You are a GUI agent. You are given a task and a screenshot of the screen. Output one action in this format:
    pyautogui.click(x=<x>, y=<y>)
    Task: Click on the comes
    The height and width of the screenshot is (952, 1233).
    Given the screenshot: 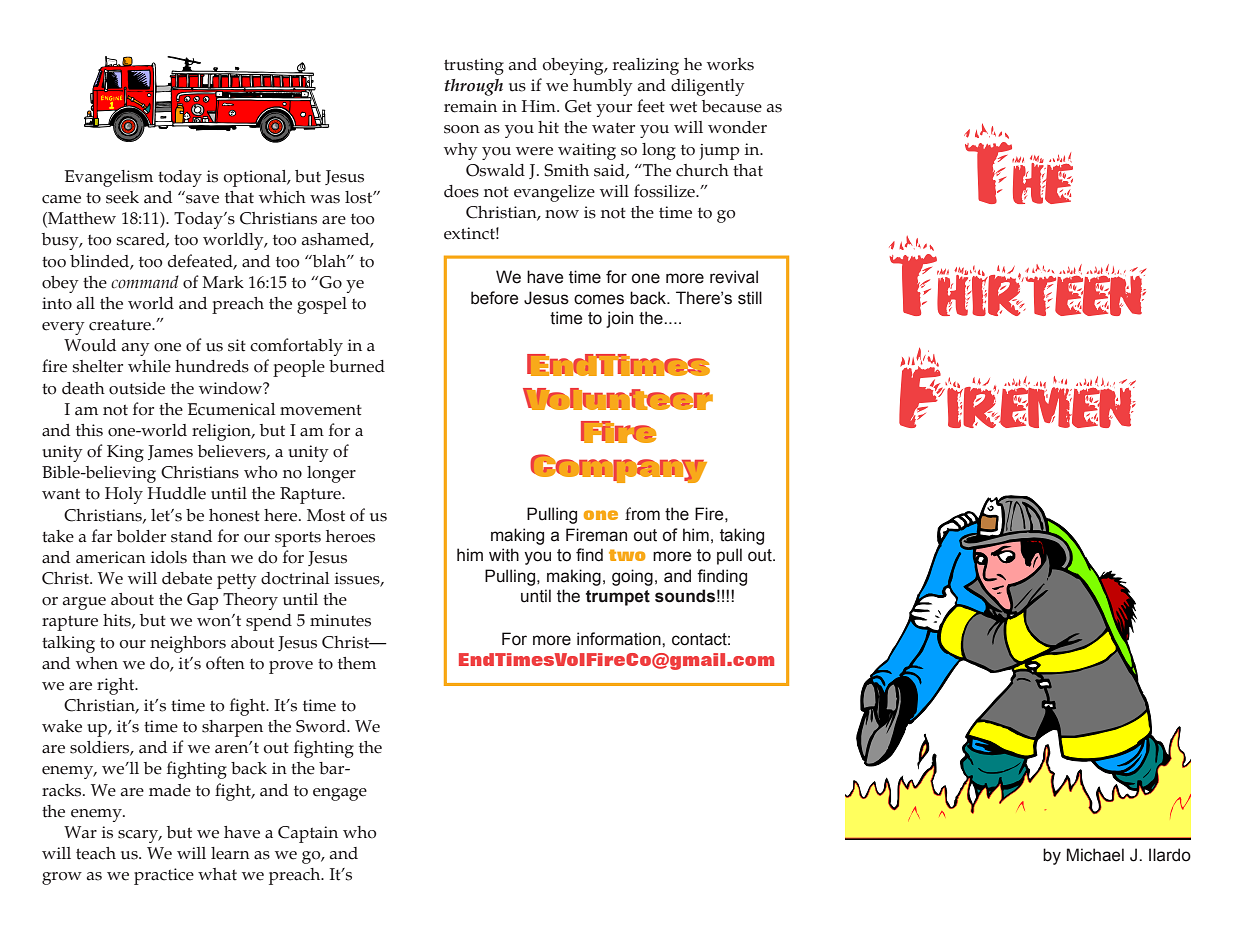 What is the action you would take?
    pyautogui.click(x=599, y=299)
